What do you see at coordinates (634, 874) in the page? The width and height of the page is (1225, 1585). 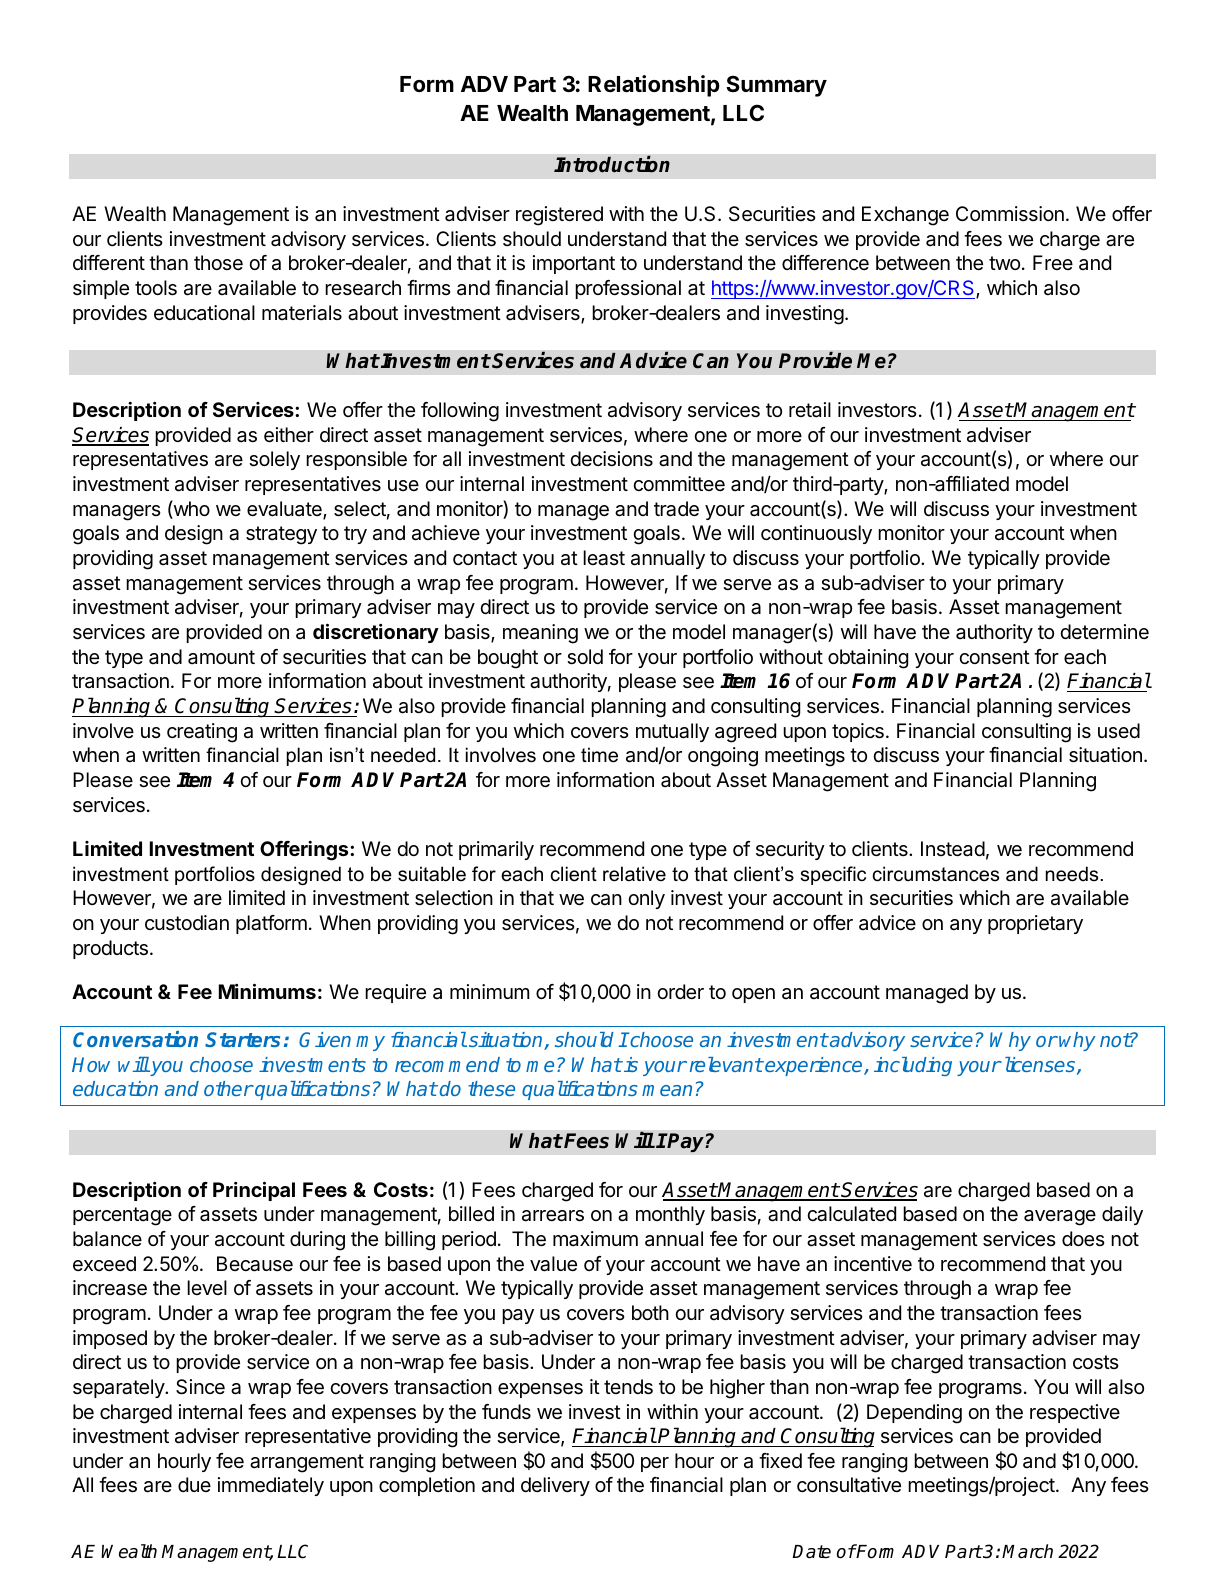 I see `relative` at bounding box center [634, 874].
